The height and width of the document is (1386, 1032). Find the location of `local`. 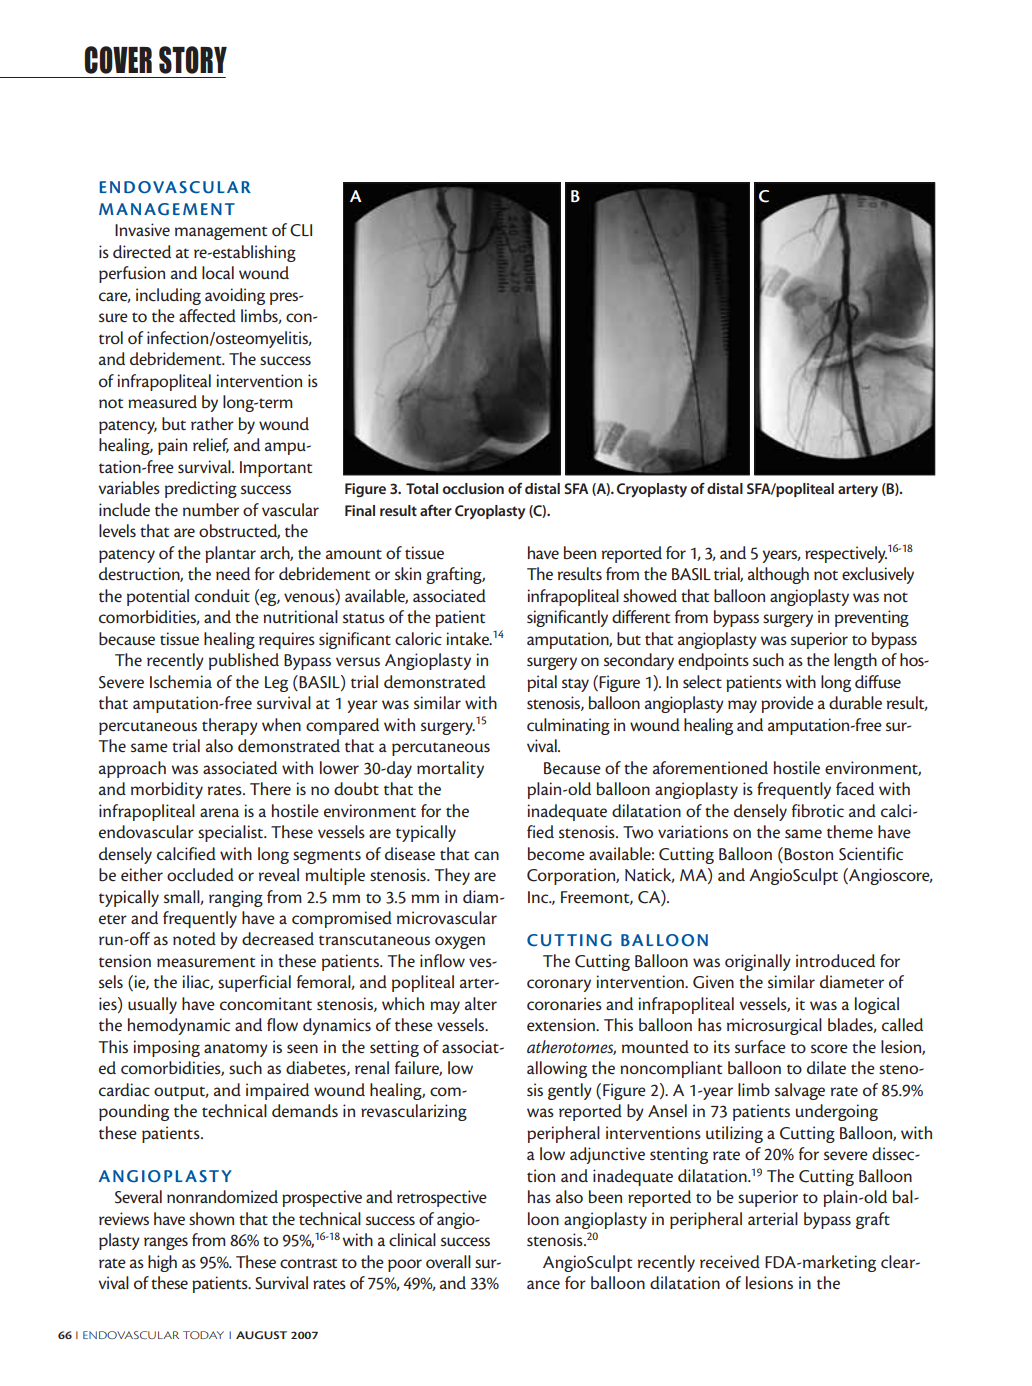

local is located at coordinates (218, 272).
